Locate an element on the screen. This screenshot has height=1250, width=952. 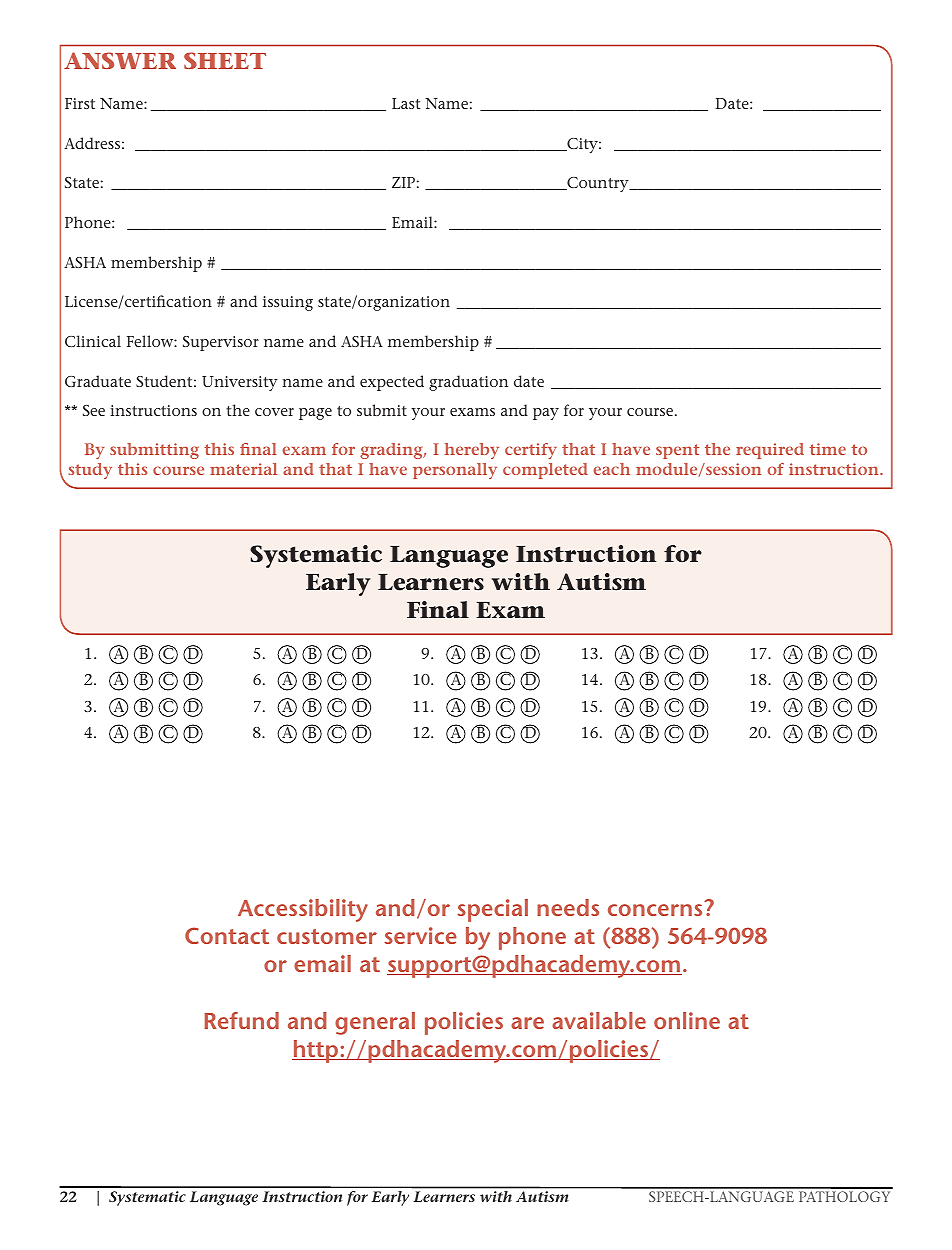
Refund is located at coordinates (242, 1020).
